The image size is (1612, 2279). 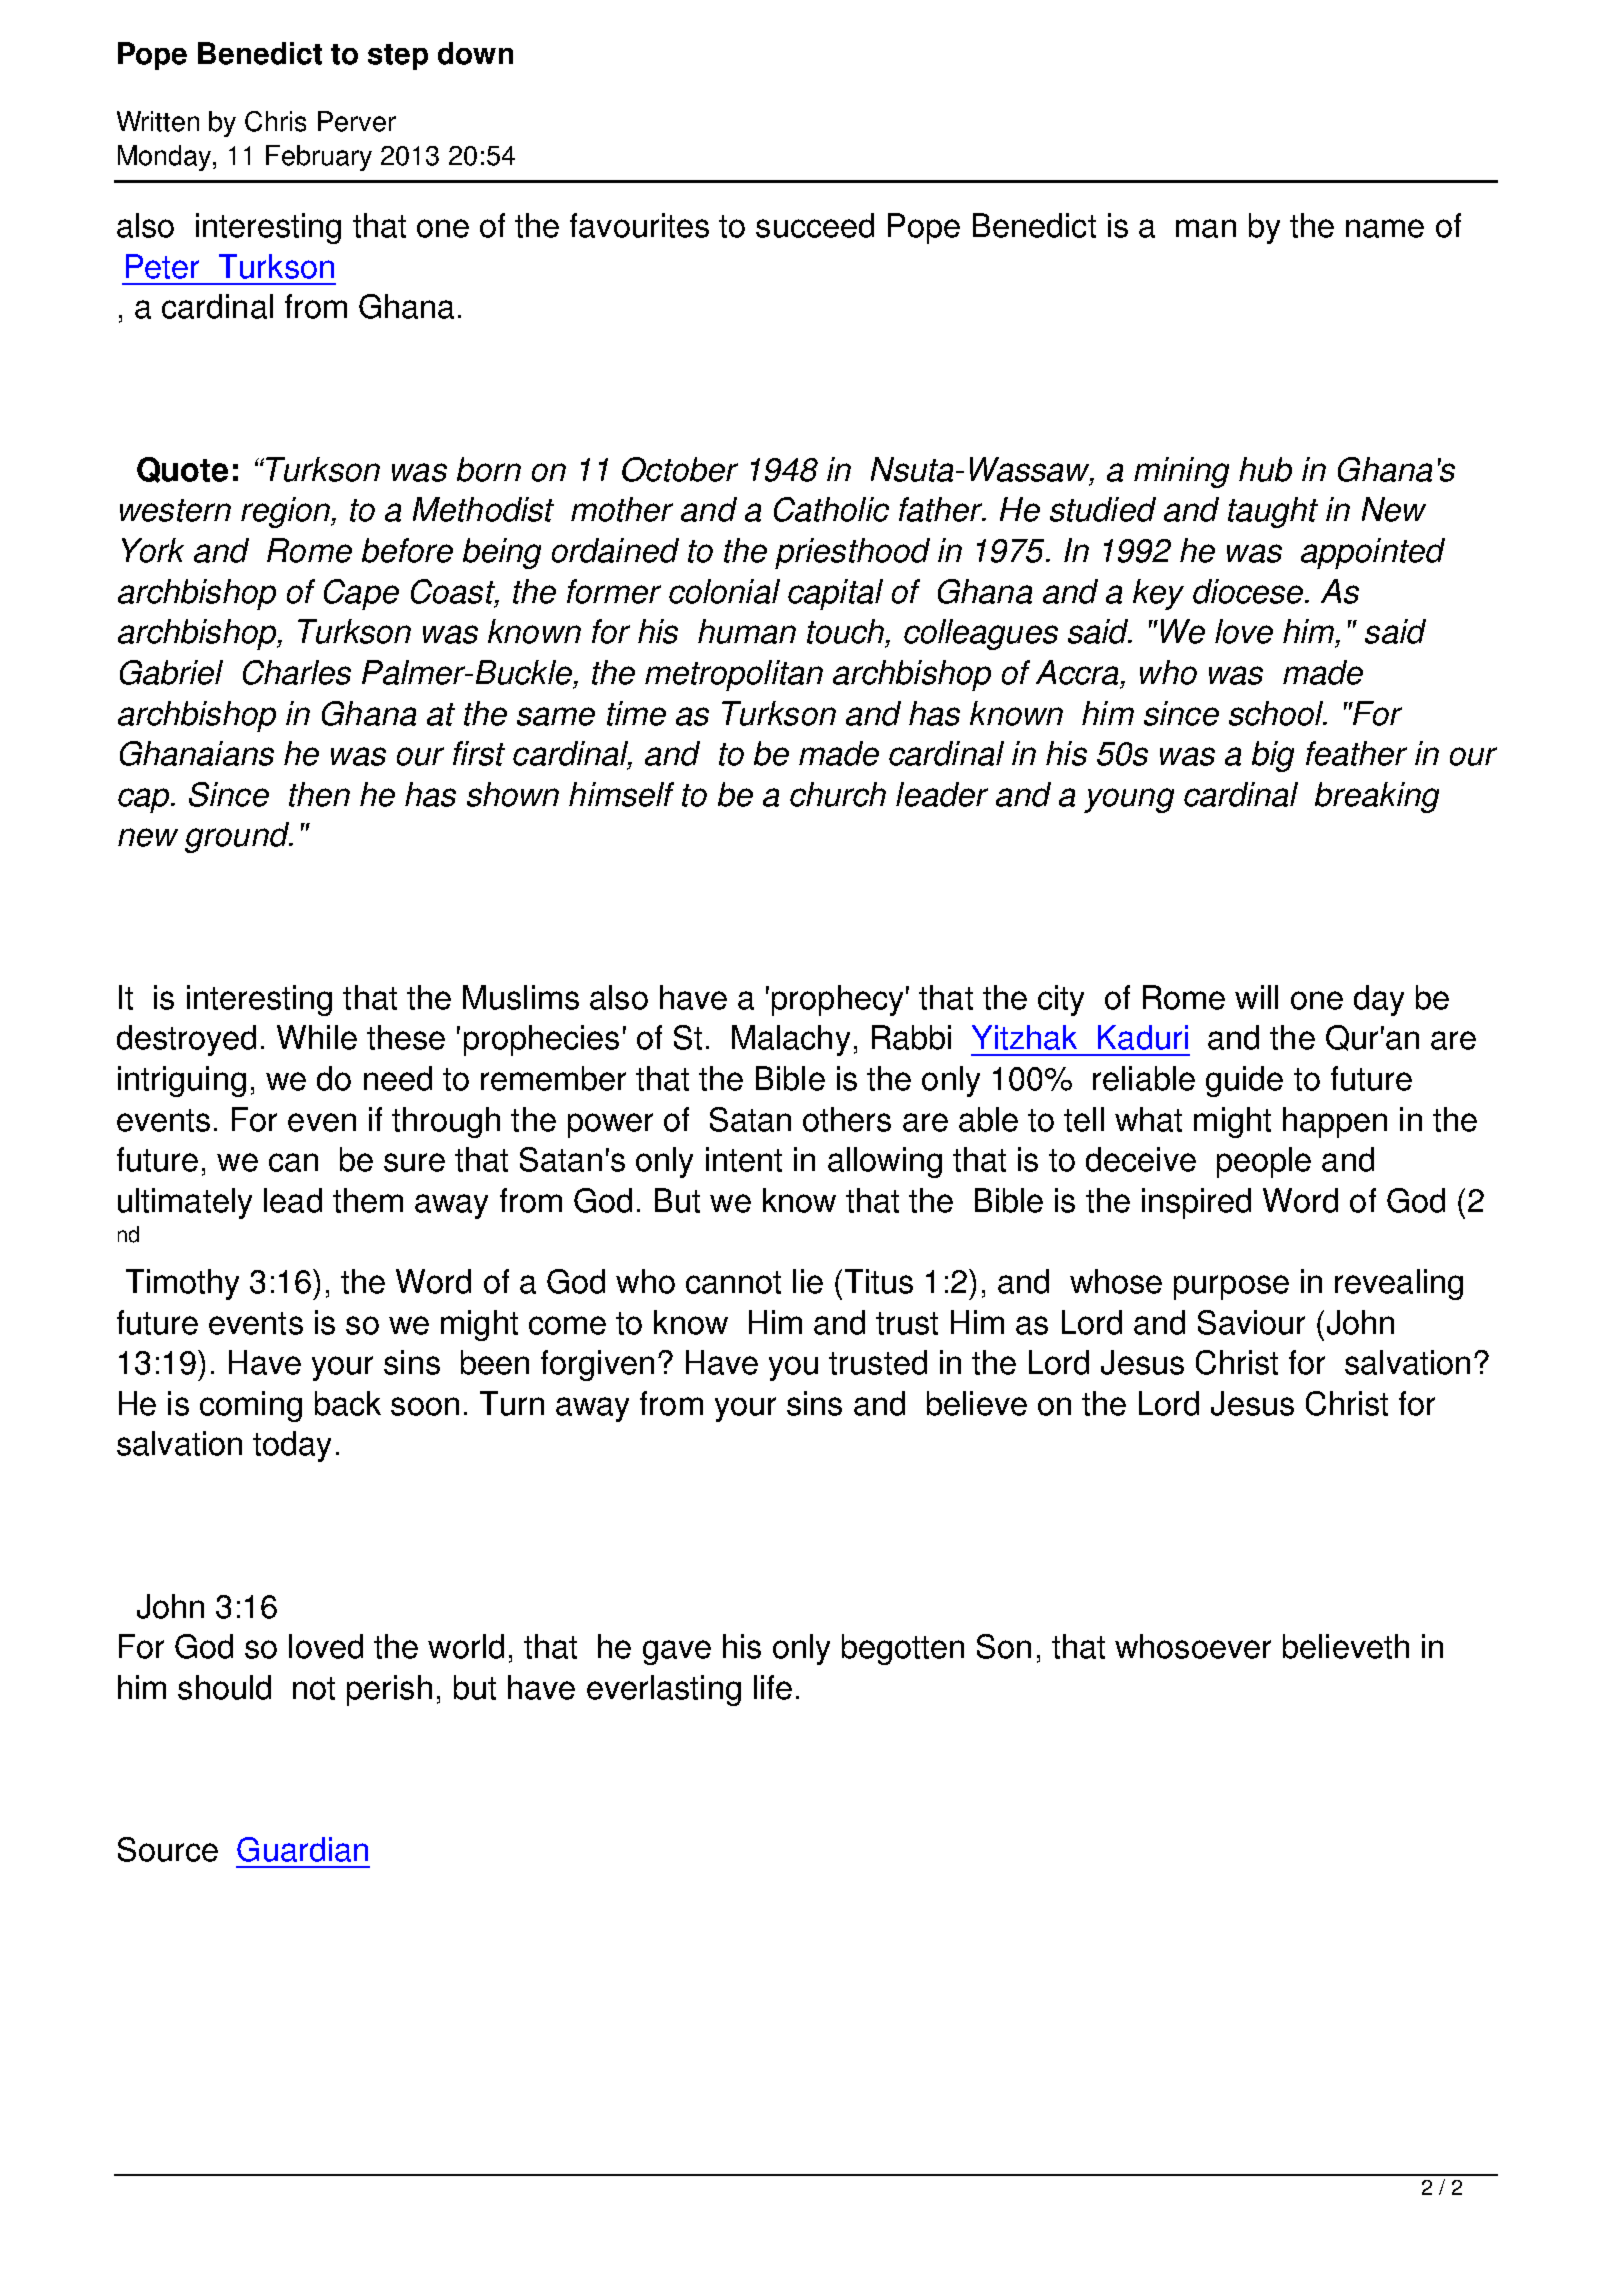 What do you see at coordinates (302, 1849) in the screenshot?
I see `Guardian` at bounding box center [302, 1849].
